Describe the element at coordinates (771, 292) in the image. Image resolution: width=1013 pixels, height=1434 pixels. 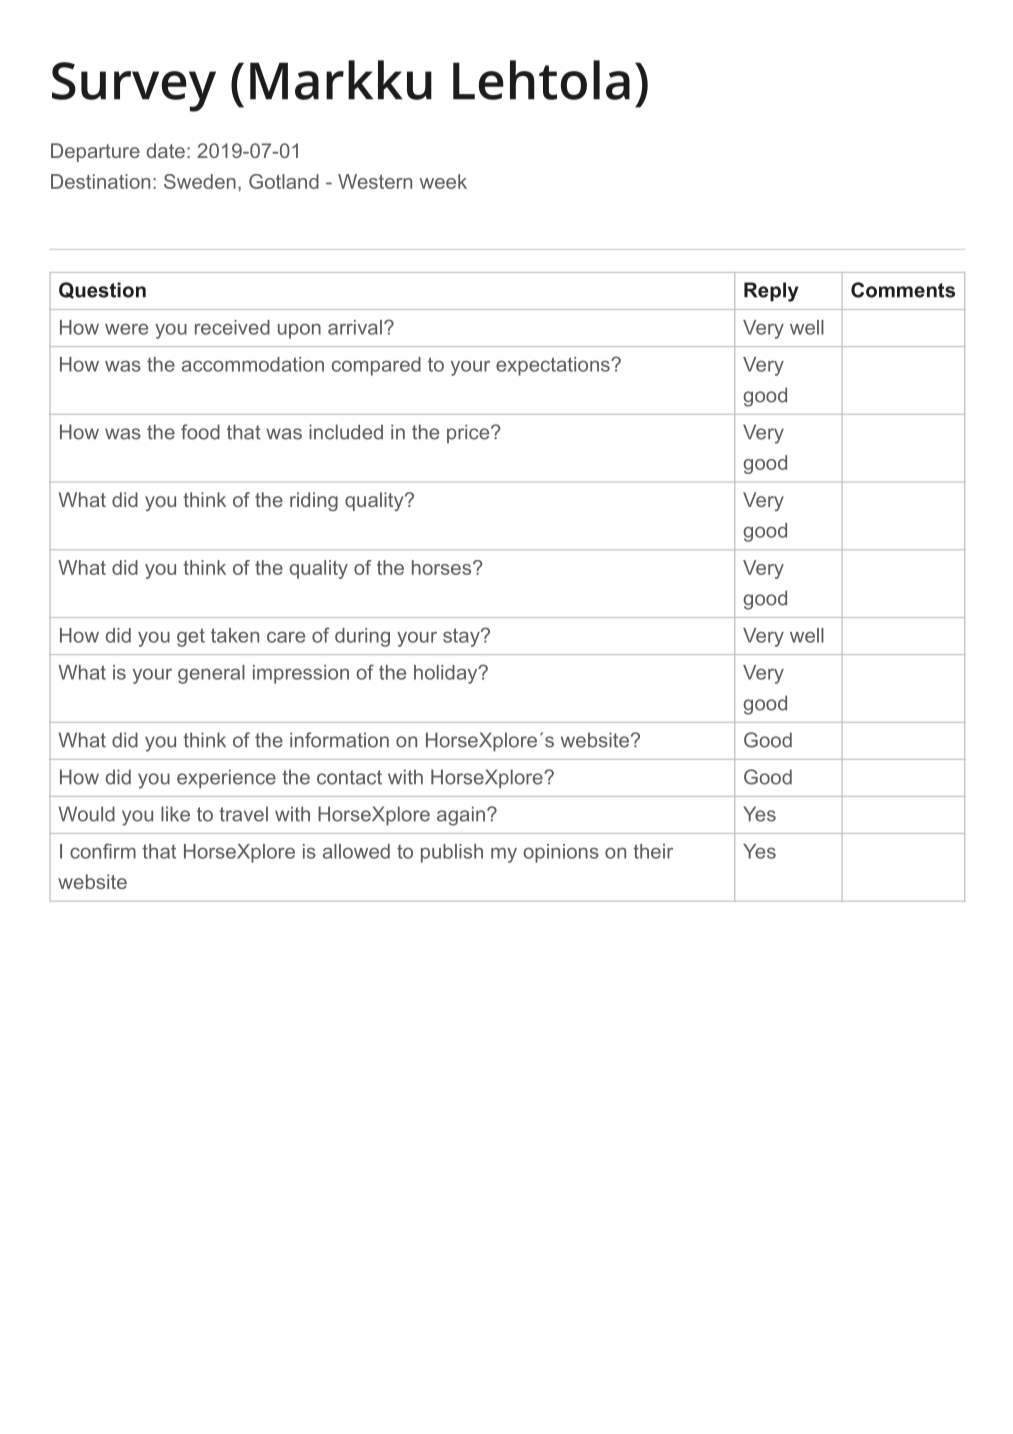
I see `Reply` at that location.
